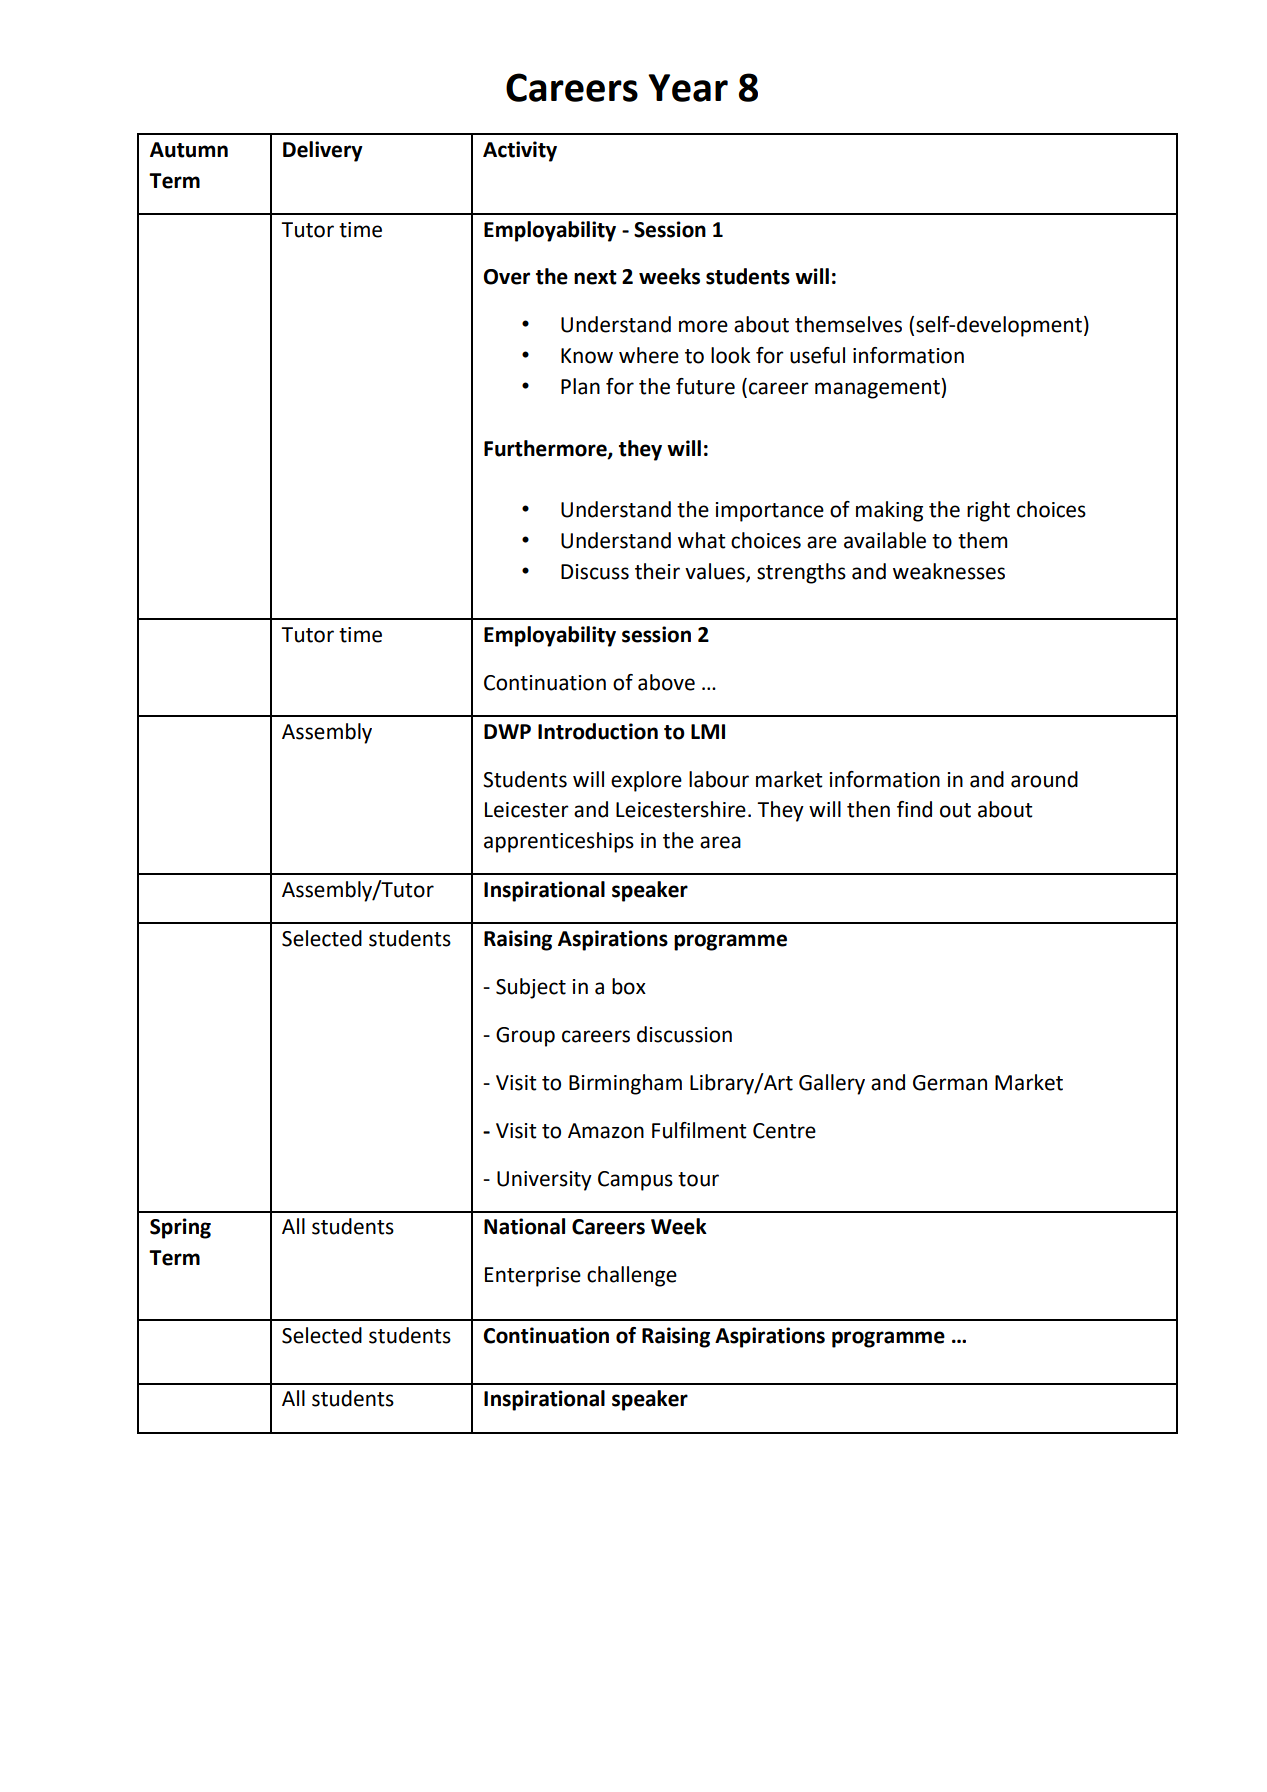  What do you see at coordinates (580, 386) in the screenshot?
I see `Plan` at bounding box center [580, 386].
